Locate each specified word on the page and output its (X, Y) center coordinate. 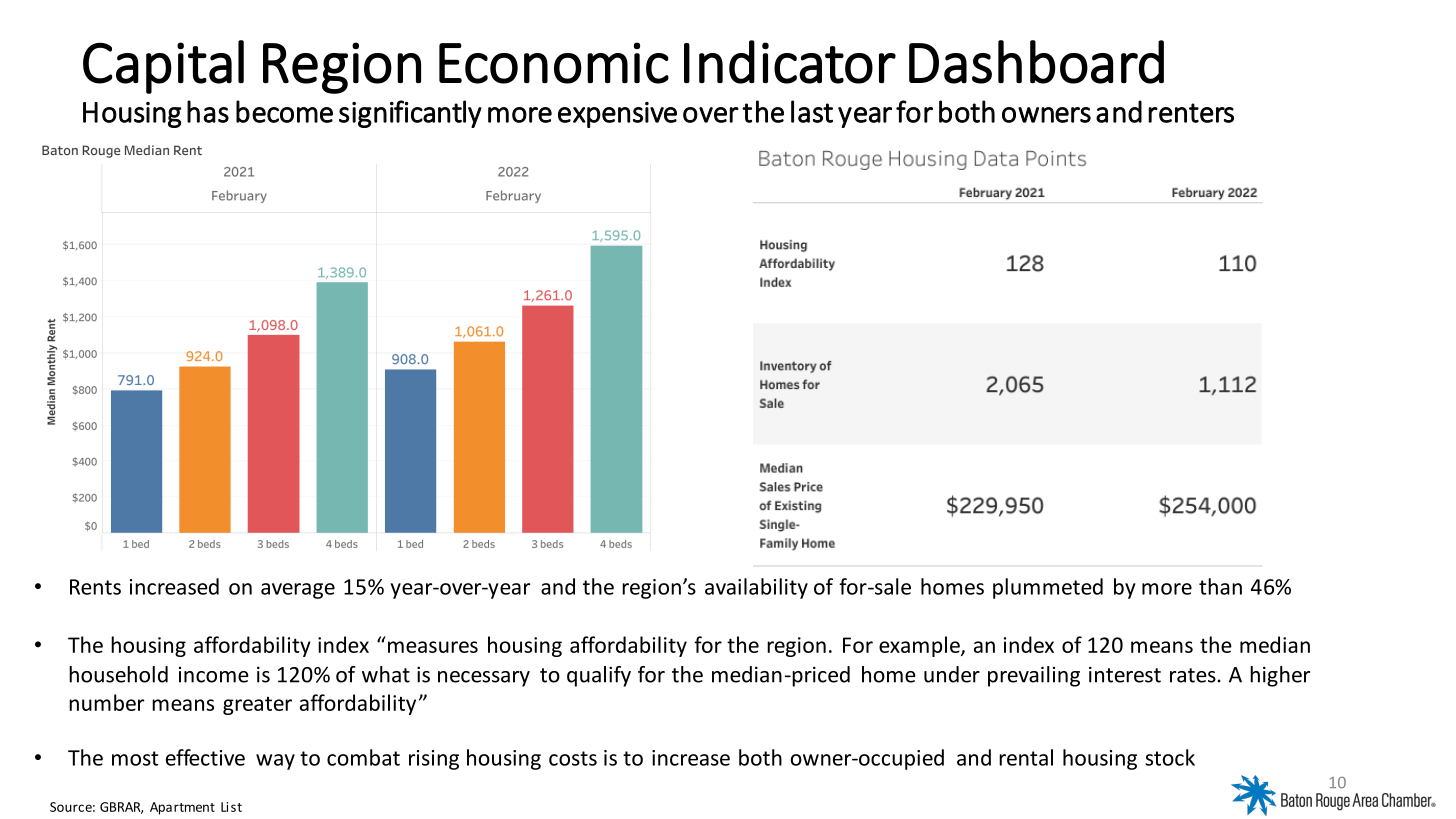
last (812, 111)
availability (756, 588)
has (208, 111)
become (284, 111)
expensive (617, 115)
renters (1191, 113)
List (231, 807)
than (1220, 586)
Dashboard (1036, 62)
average (298, 591)
